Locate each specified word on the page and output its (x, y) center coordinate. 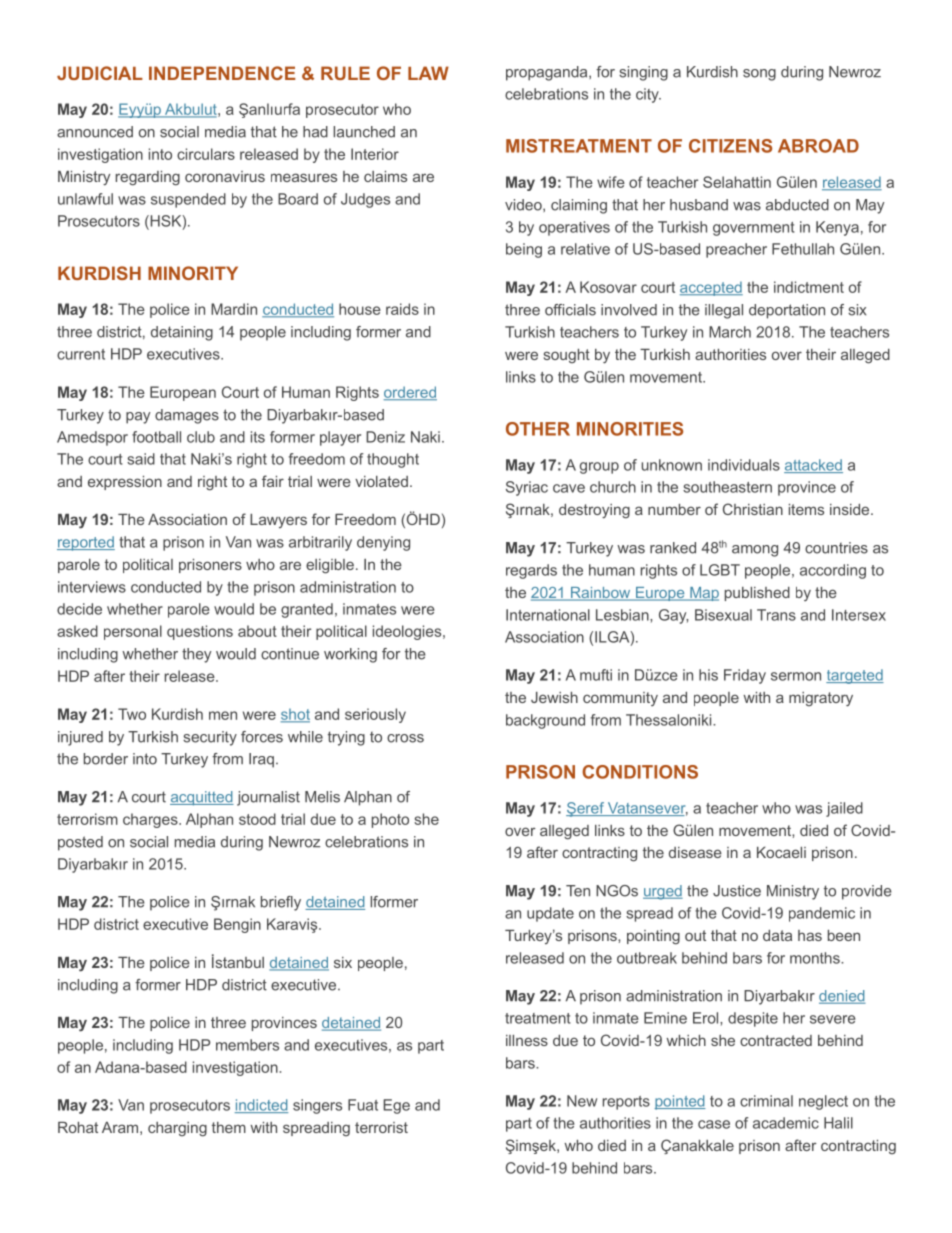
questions (200, 632)
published (757, 594)
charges (151, 820)
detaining (182, 333)
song (759, 75)
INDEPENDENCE (222, 73)
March (730, 332)
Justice (737, 891)
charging (177, 1129)
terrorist (381, 1127)
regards (531, 571)
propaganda (548, 73)
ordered (410, 393)
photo (390, 820)
